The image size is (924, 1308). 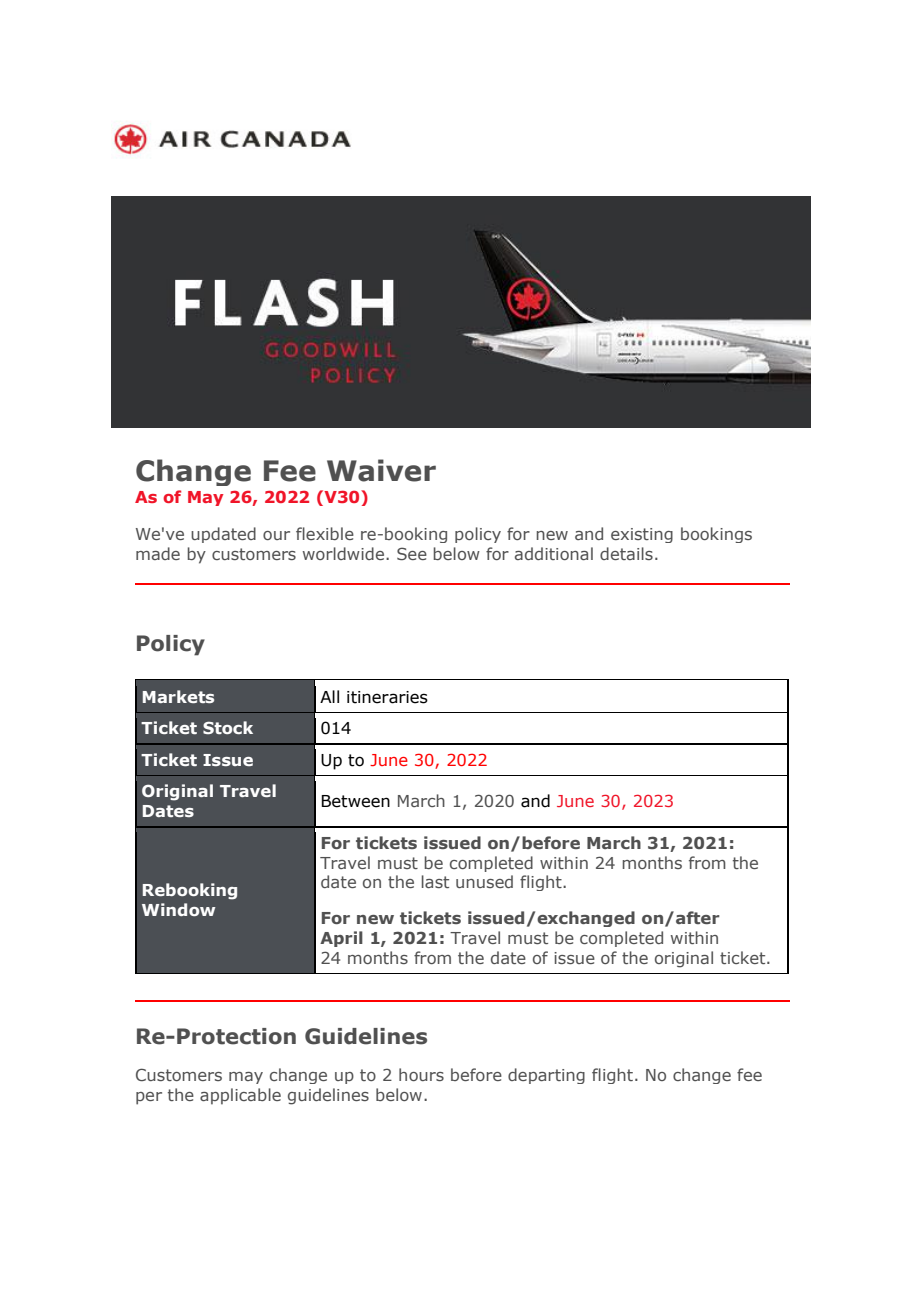 I want to click on Between, so click(x=355, y=801).
